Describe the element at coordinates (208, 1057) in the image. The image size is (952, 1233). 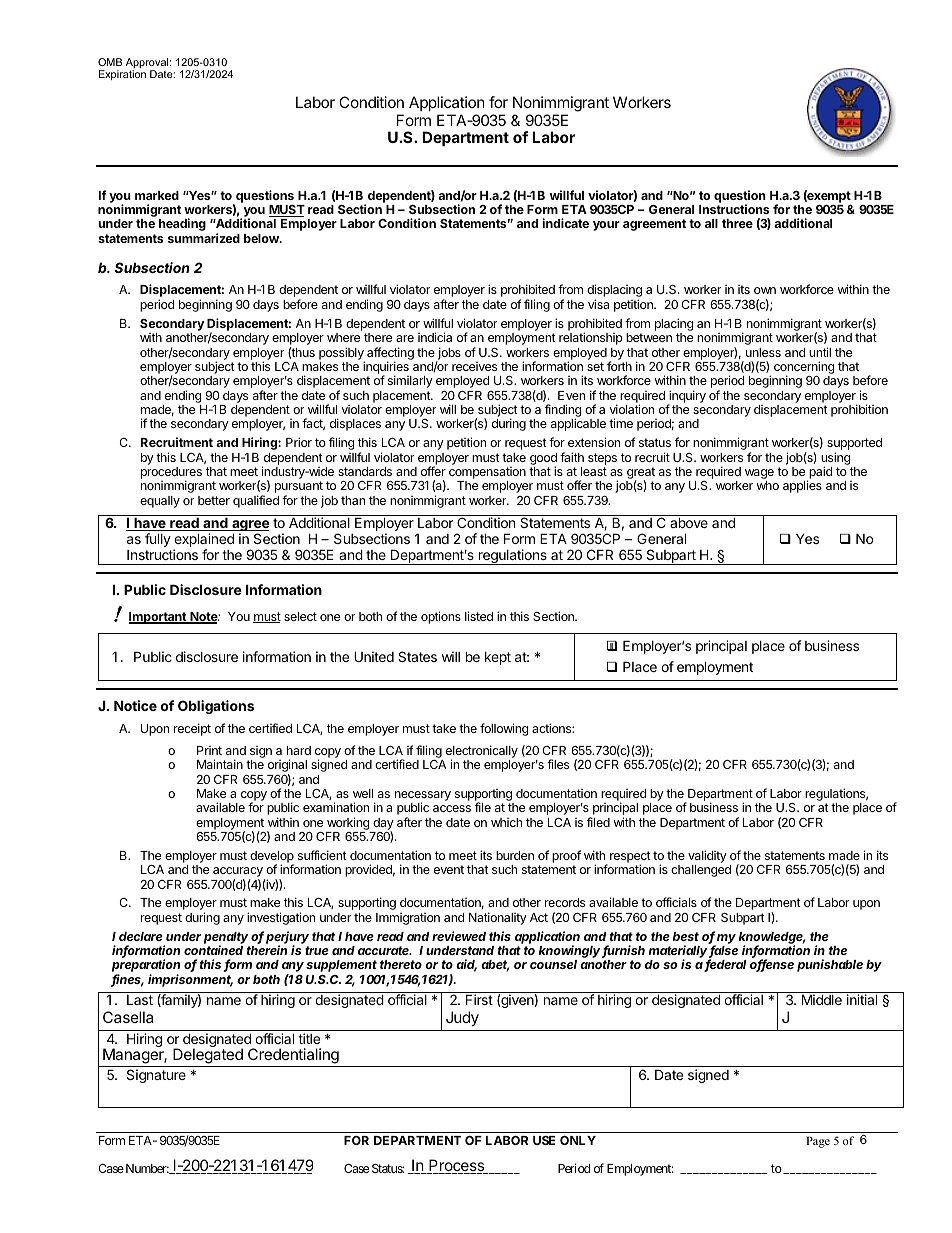
I see `Delegated` at that location.
